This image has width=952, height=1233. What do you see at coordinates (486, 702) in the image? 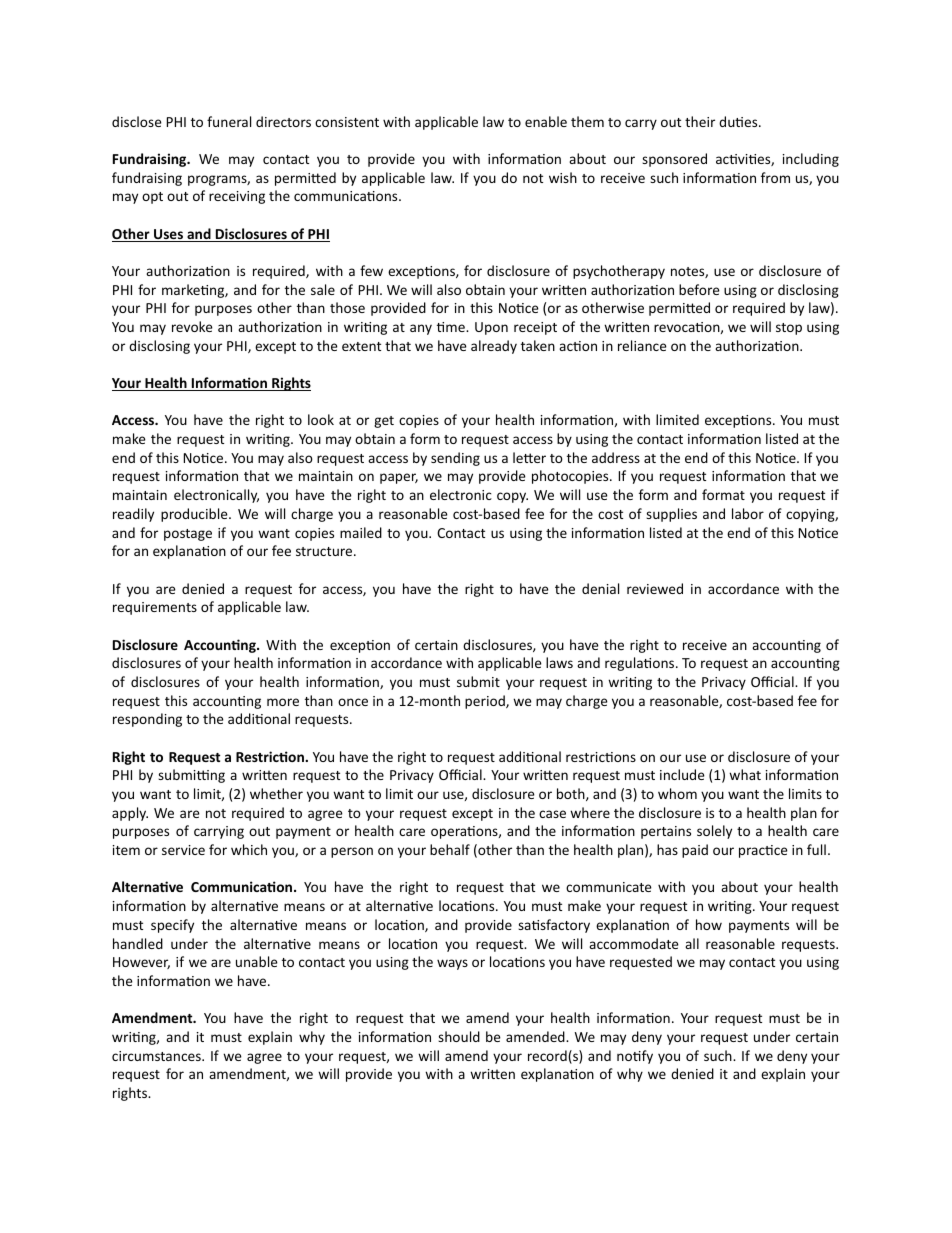
I see `period` at bounding box center [486, 702].
